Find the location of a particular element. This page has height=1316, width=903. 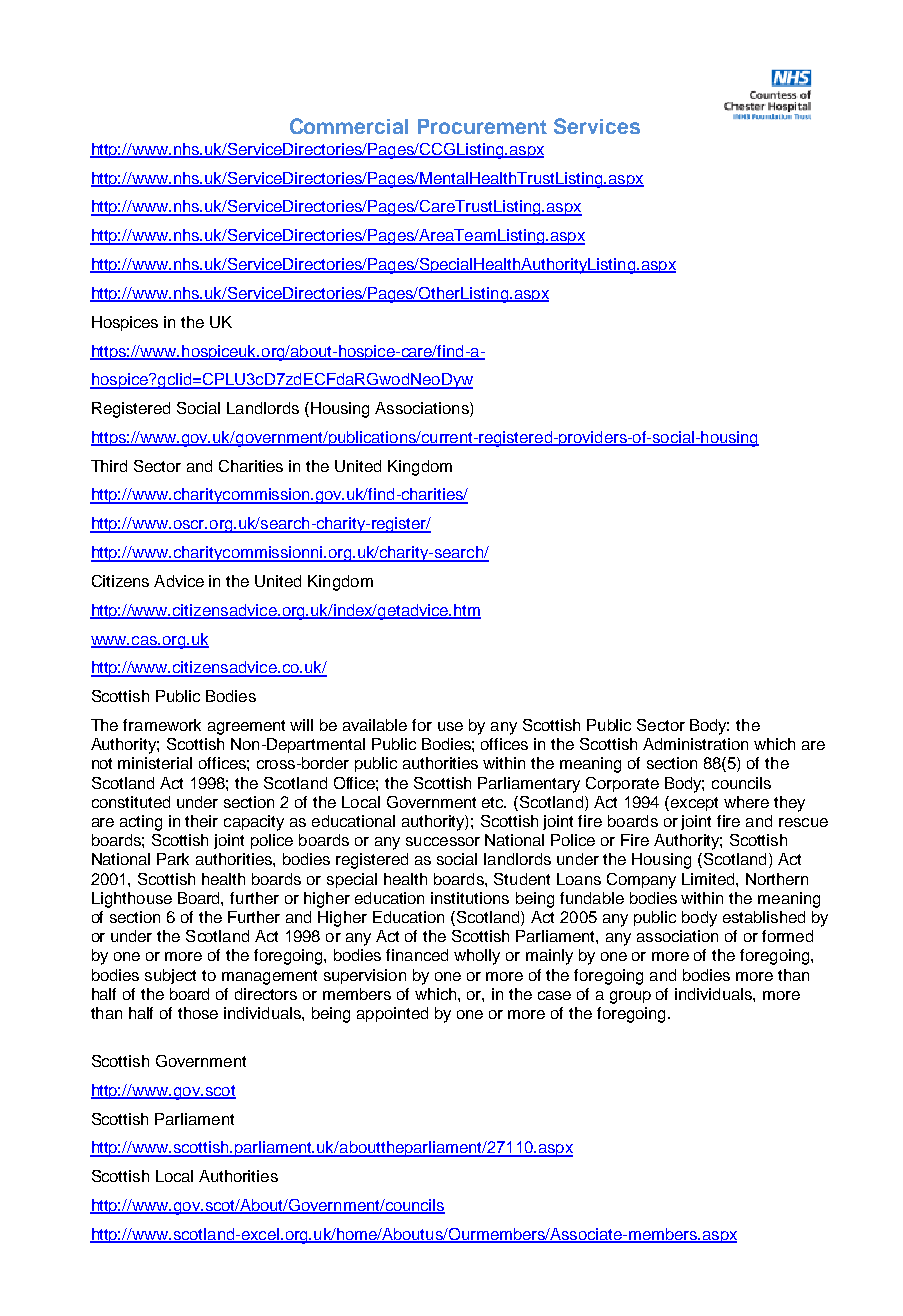

subject is located at coordinates (170, 976).
